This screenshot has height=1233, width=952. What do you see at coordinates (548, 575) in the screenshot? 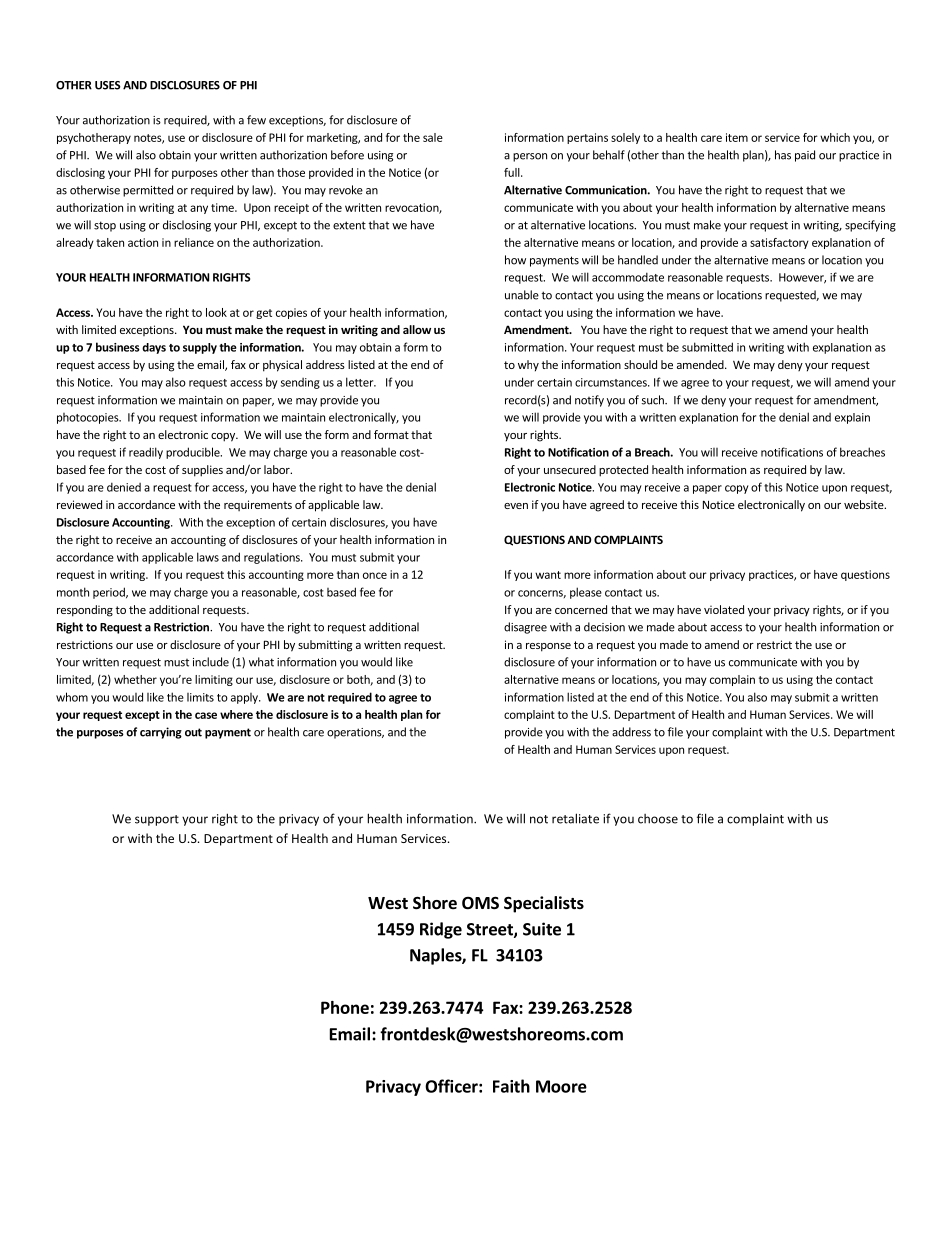
I see `want` at bounding box center [548, 575].
